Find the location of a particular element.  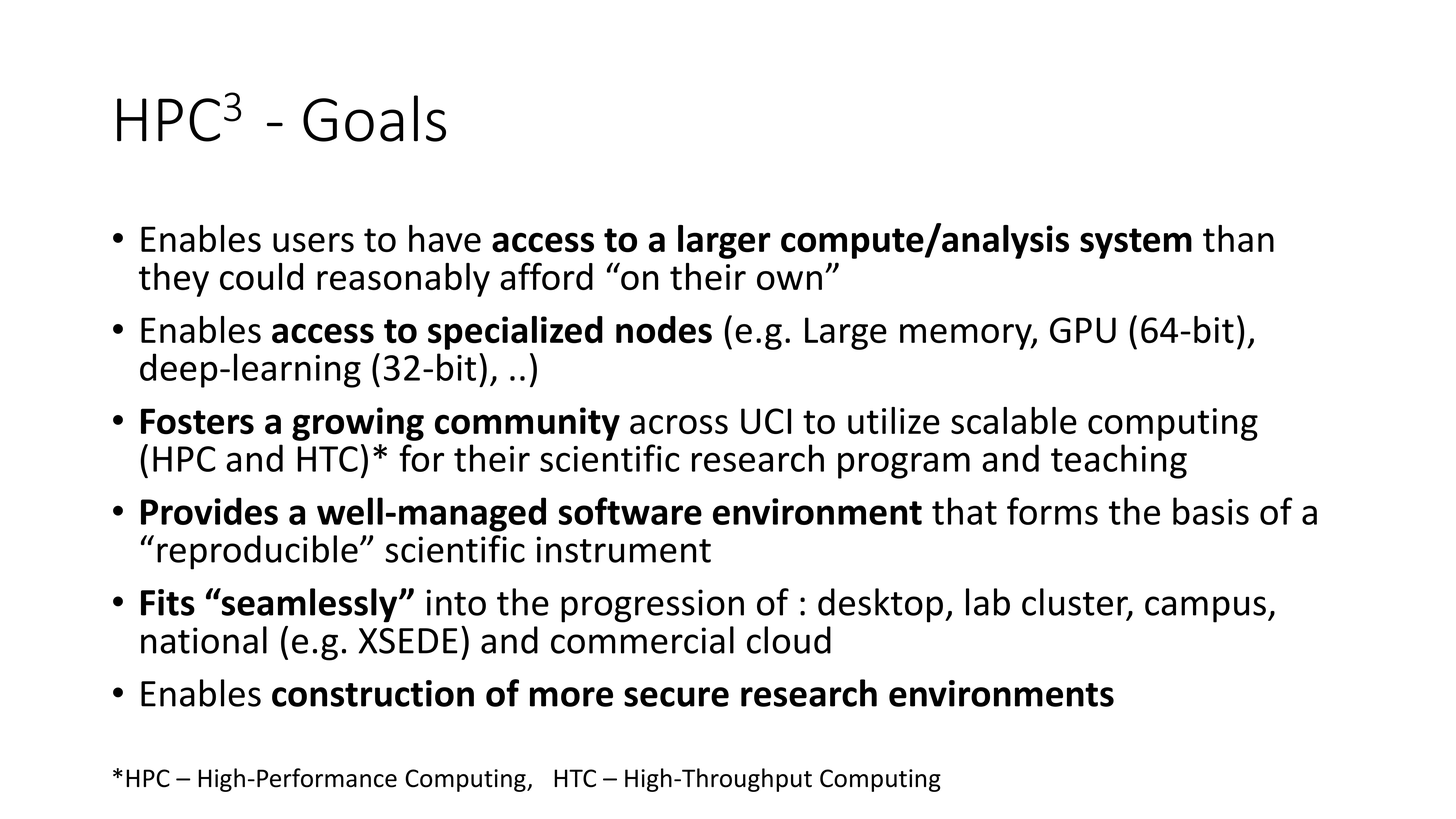

system is located at coordinates (1136, 243).
